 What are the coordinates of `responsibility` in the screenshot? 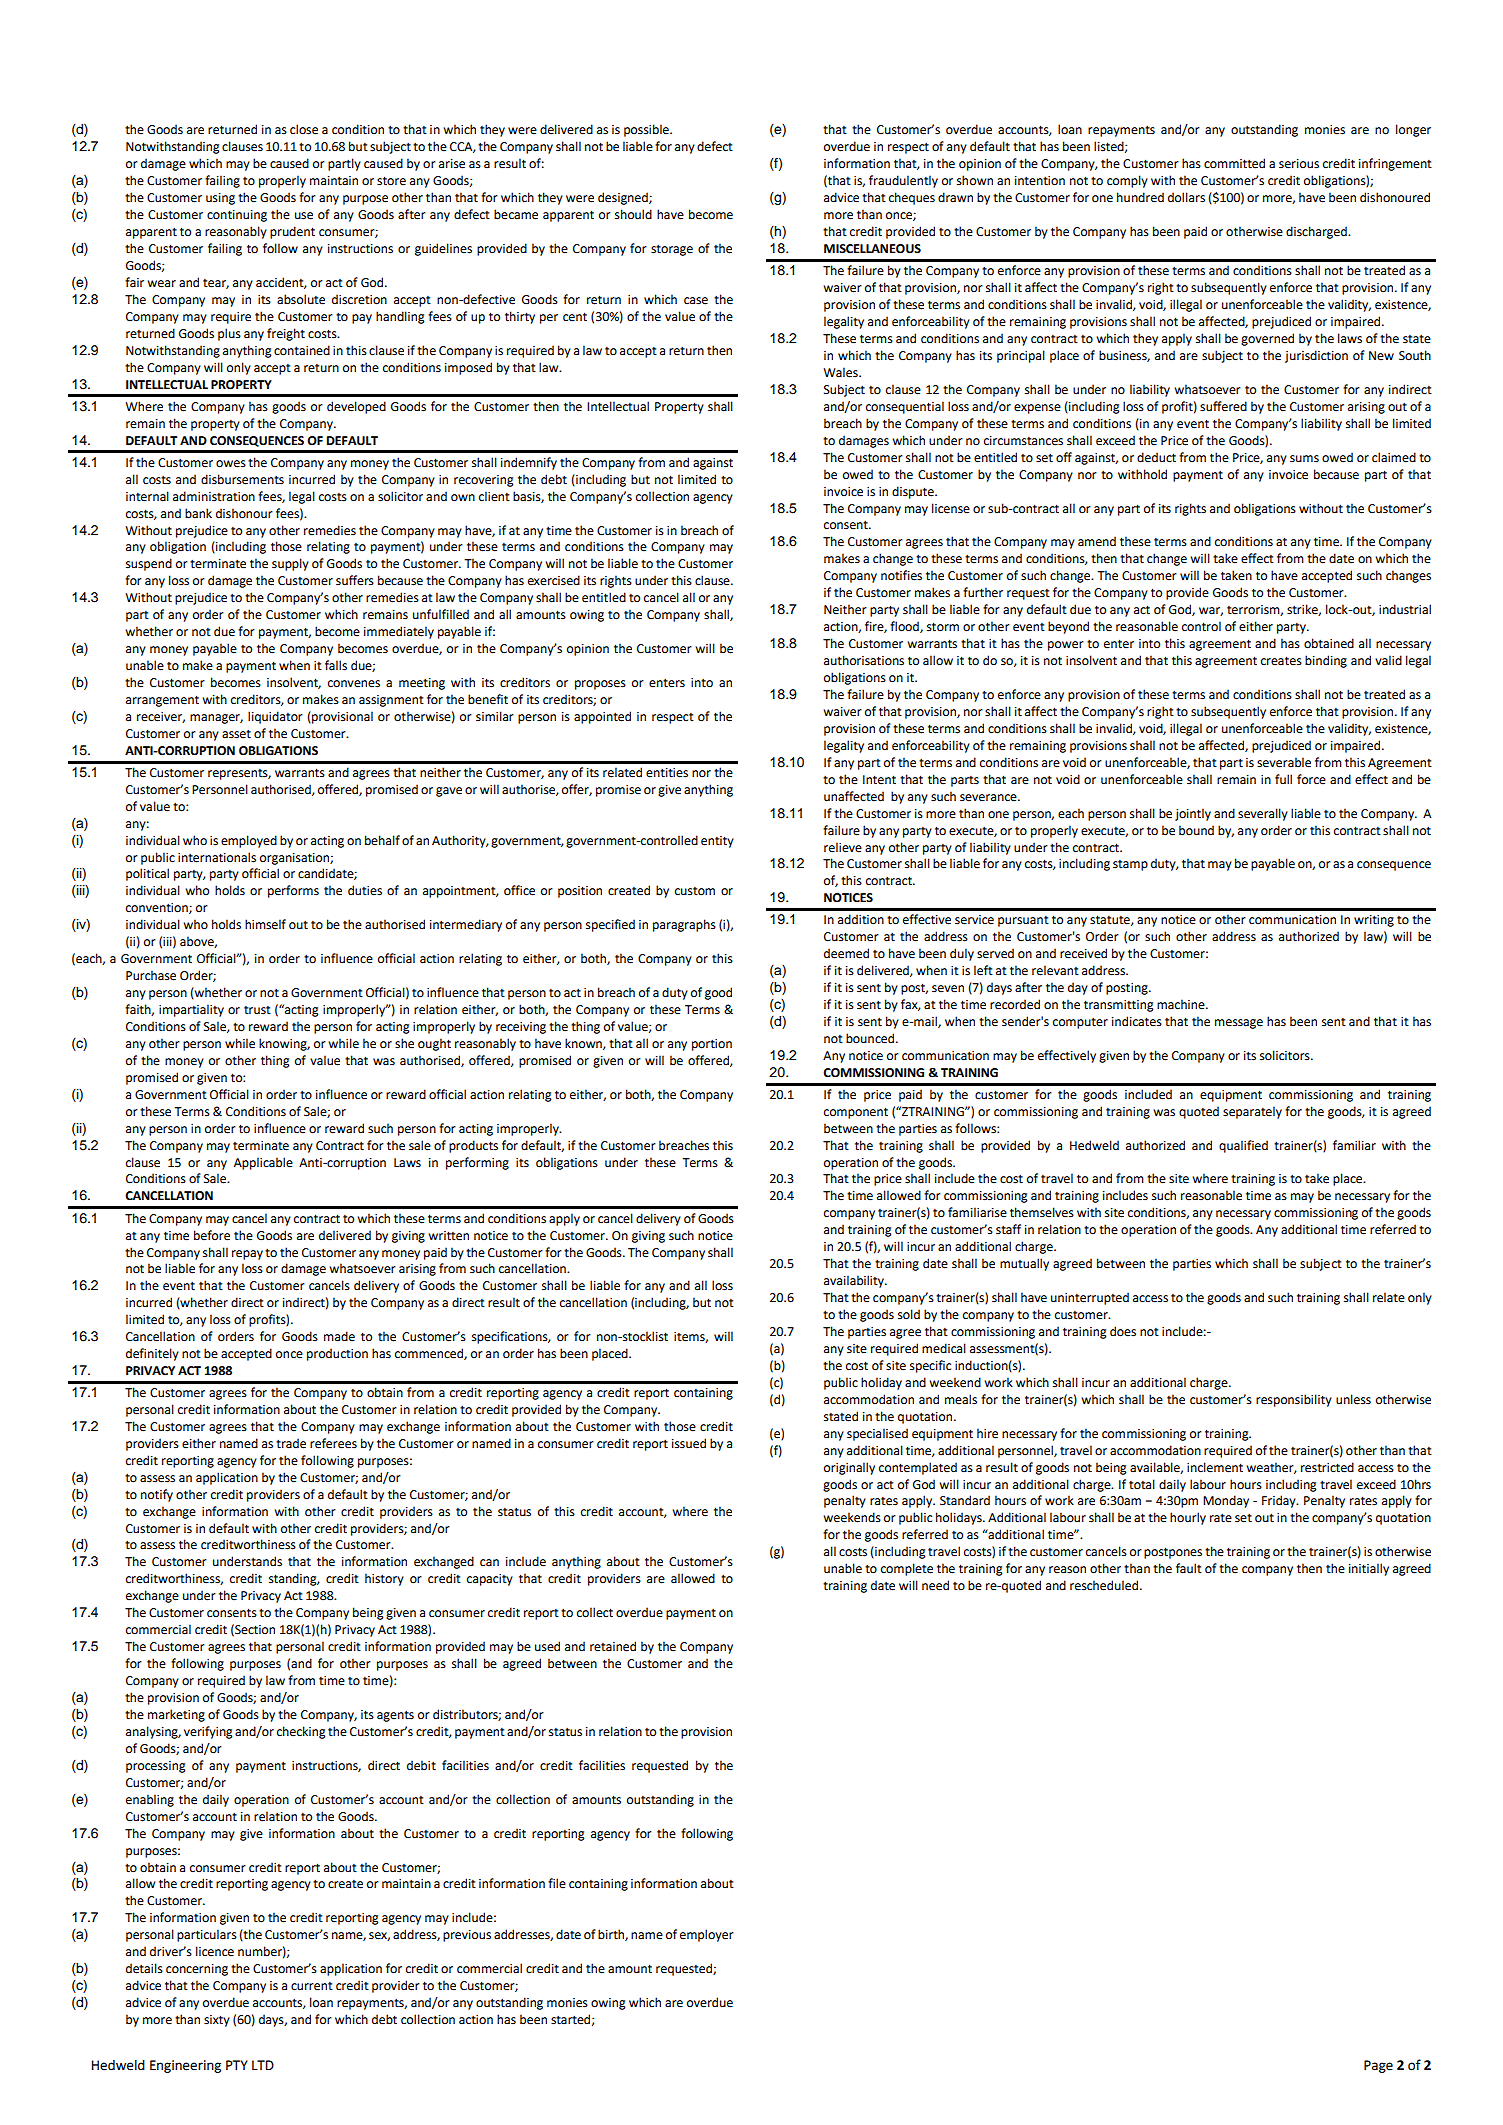 It's located at (1294, 1400).
